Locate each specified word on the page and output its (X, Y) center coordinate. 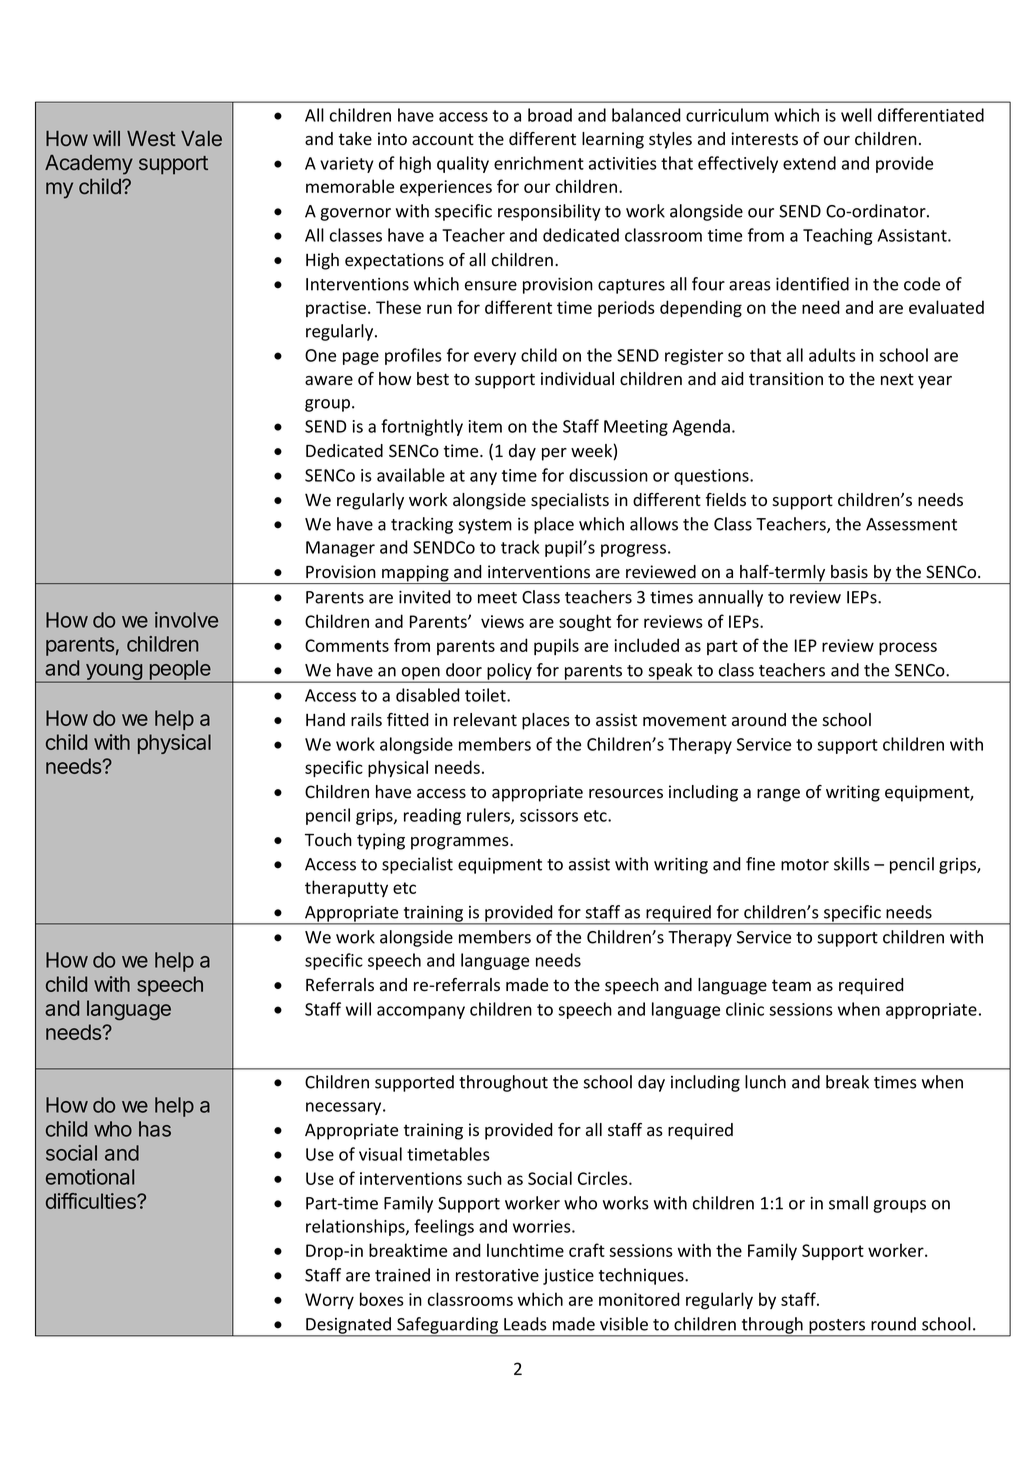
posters (837, 1327)
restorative (497, 1275)
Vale (201, 138)
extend (809, 163)
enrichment (539, 163)
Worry (329, 1301)
